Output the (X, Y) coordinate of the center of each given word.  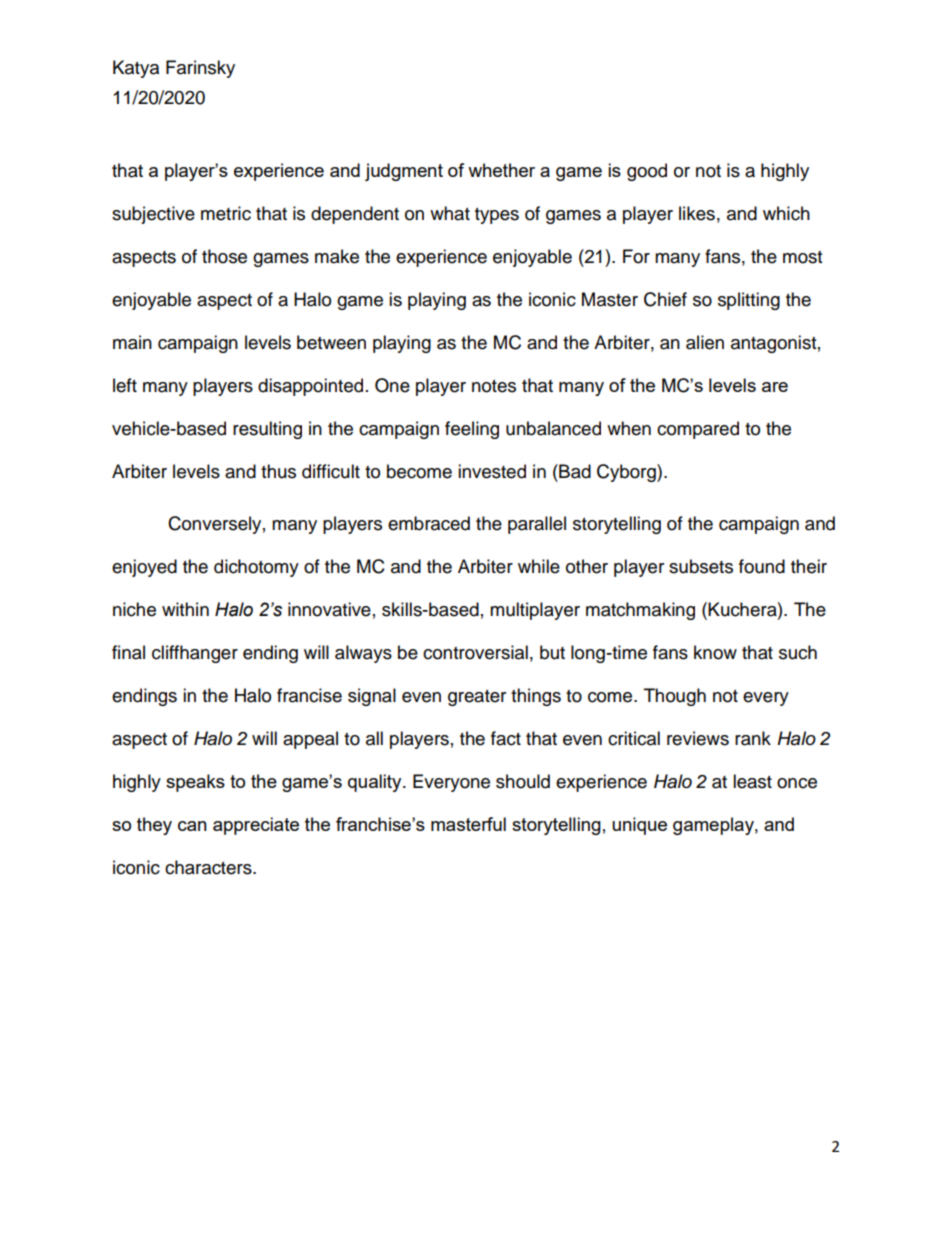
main (132, 342)
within (185, 609)
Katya (136, 69)
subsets (701, 566)
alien (705, 342)
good (647, 172)
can (192, 826)
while (539, 566)
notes (494, 386)
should (523, 781)
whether (501, 170)
